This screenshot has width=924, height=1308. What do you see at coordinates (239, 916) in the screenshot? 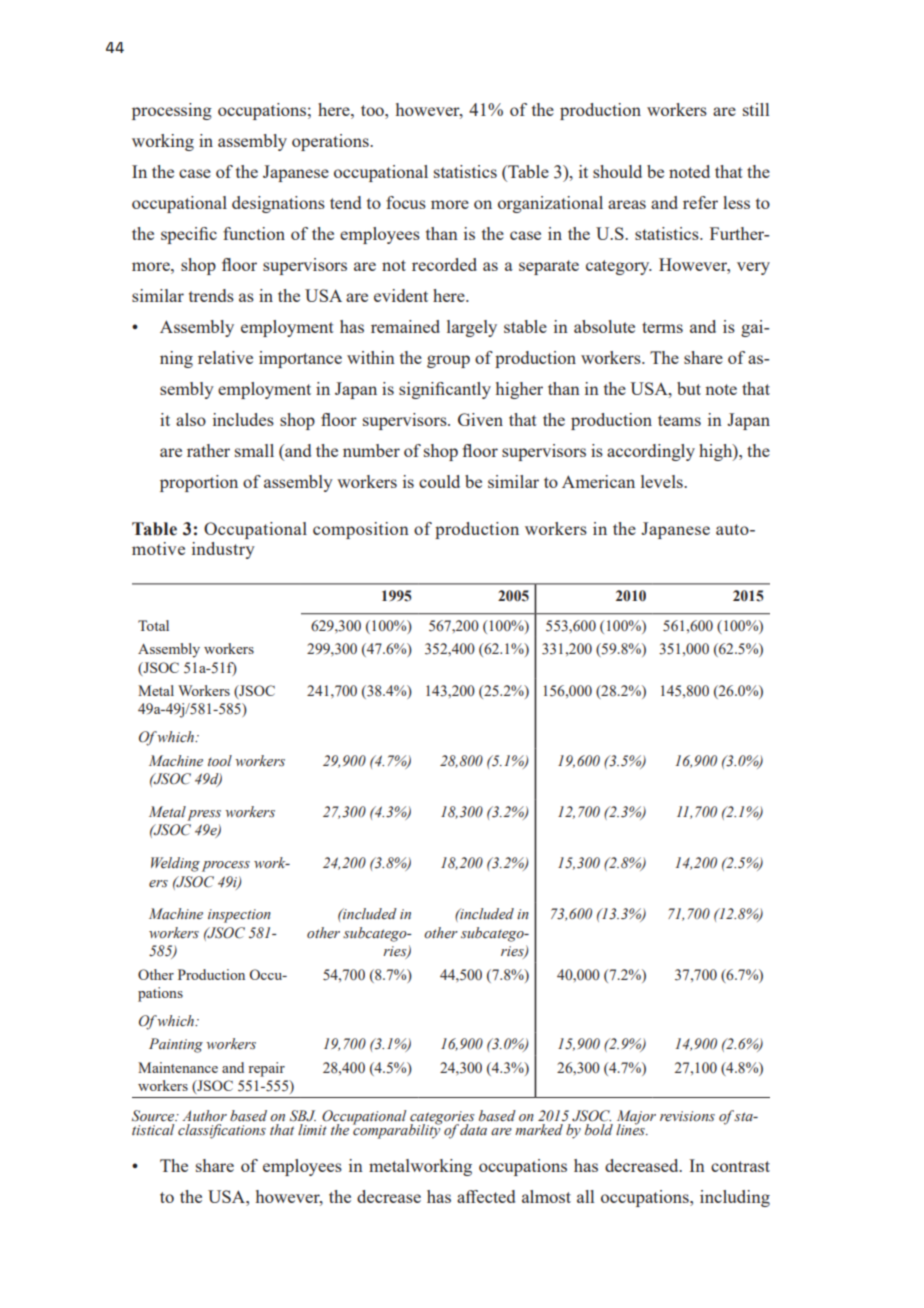
I see `inspection` at bounding box center [239, 916].
